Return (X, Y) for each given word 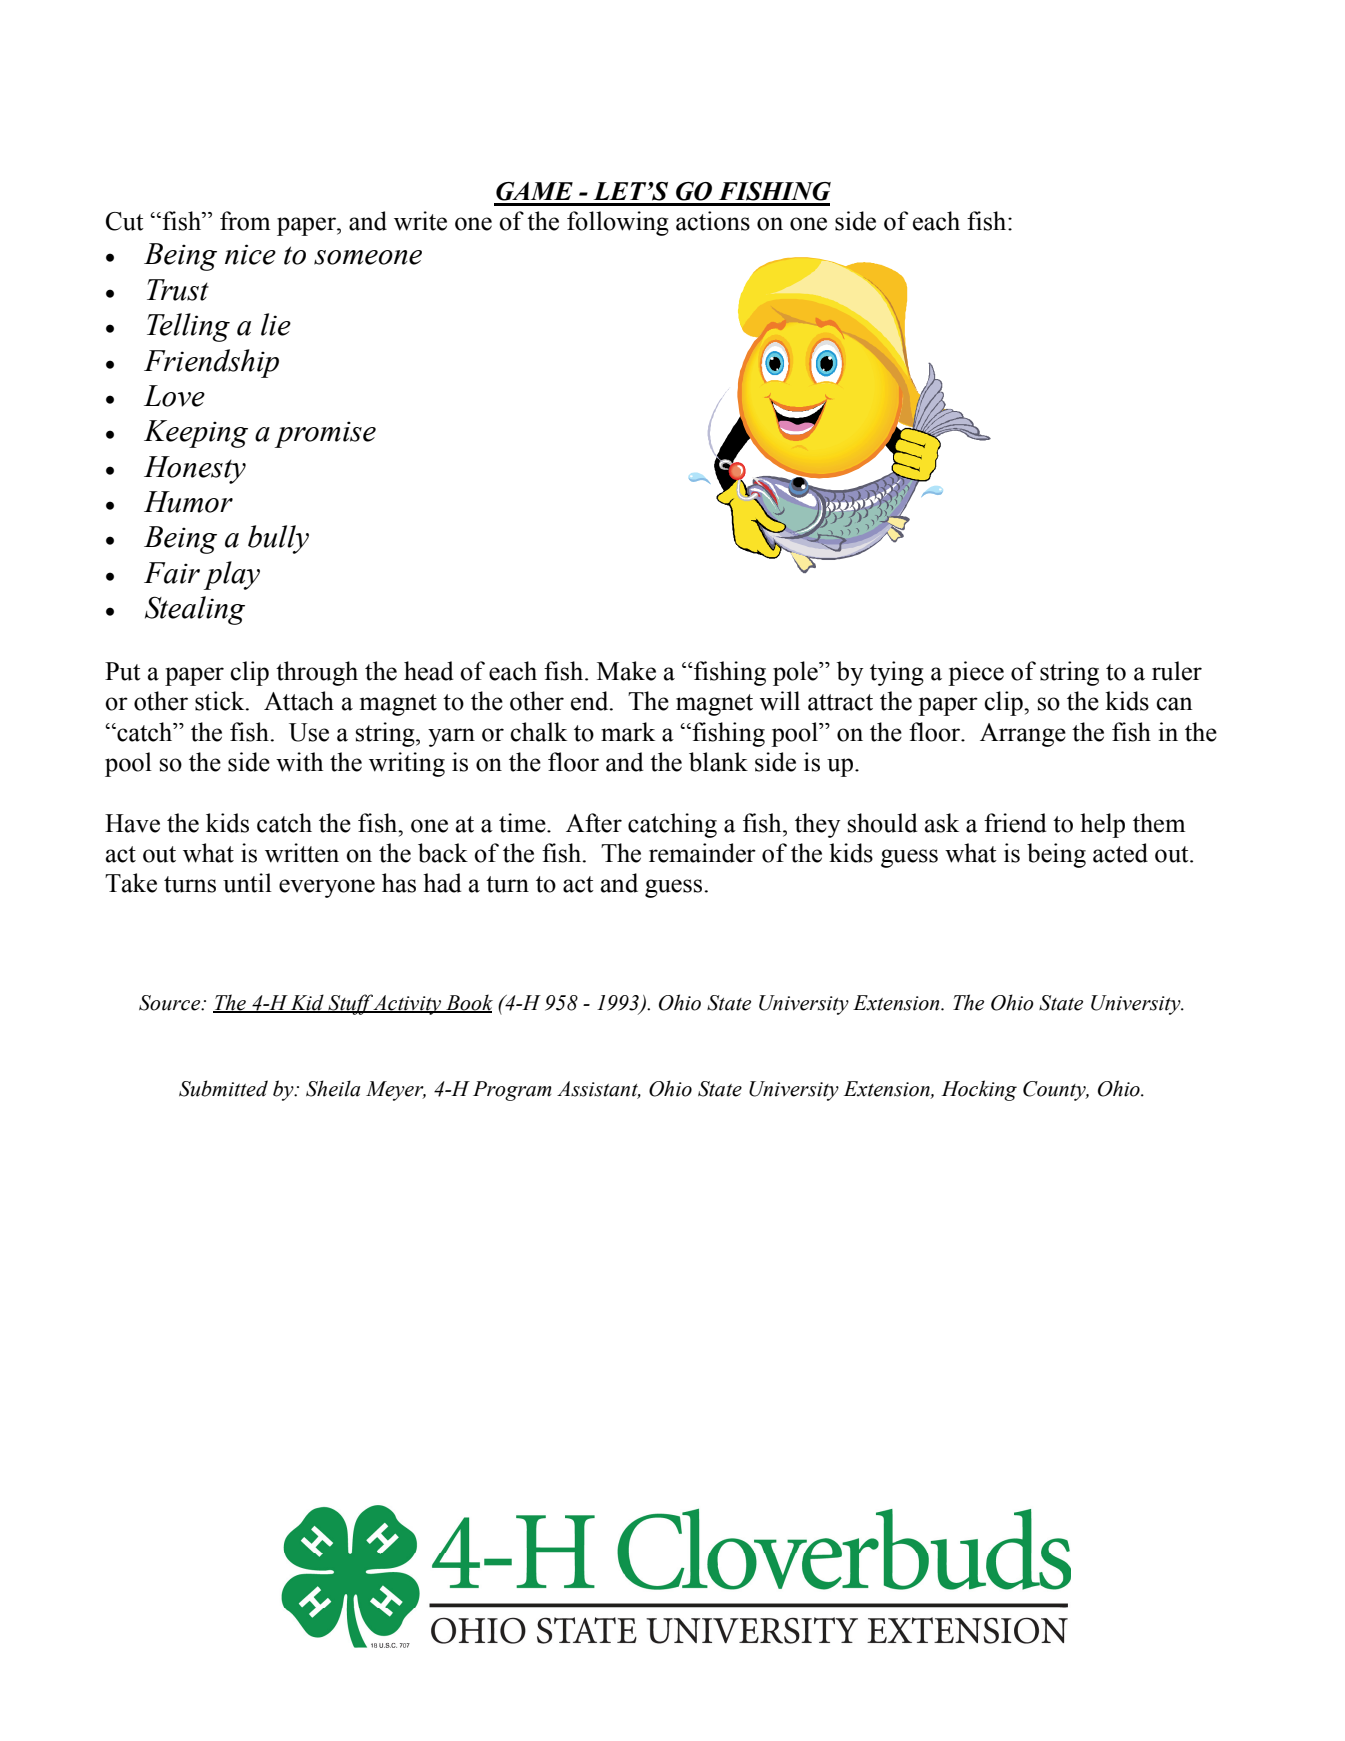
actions (713, 221)
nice (250, 254)
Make (626, 671)
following (618, 223)
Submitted (223, 1088)
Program (512, 1091)
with (299, 762)
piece (976, 673)
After (594, 823)
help (1102, 825)
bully (278, 539)
